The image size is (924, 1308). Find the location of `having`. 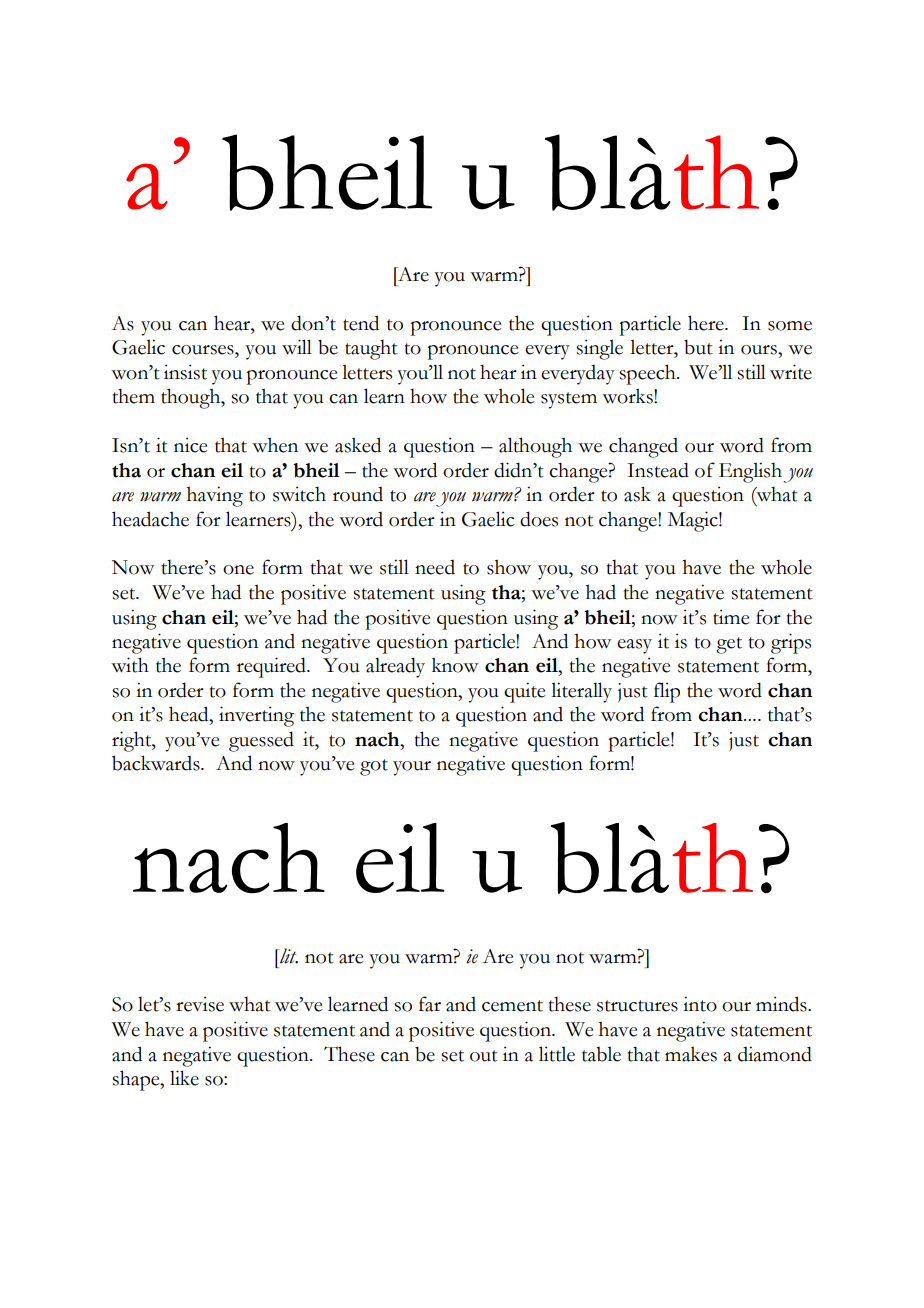

having is located at coordinates (215, 496).
